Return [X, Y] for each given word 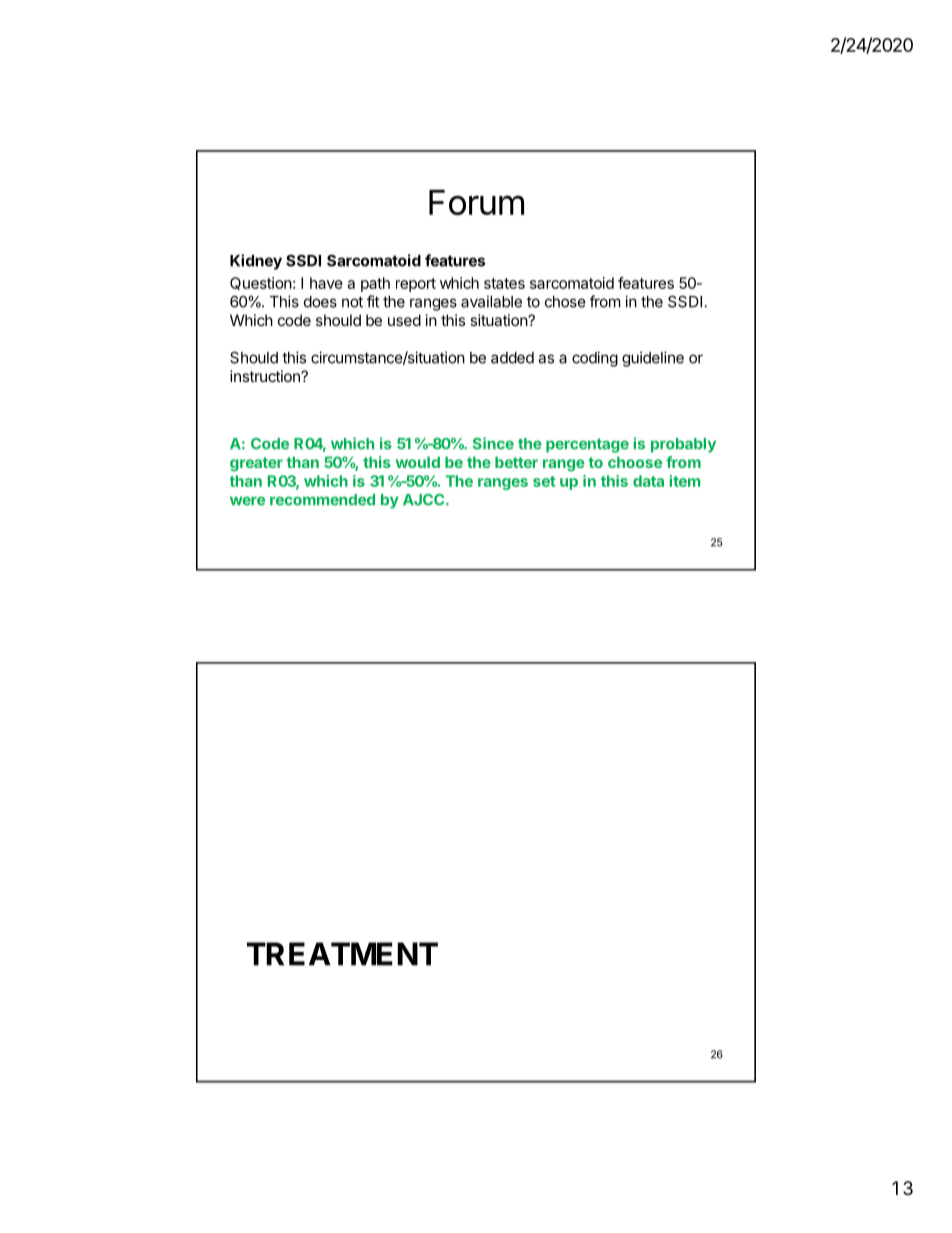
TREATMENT [342, 954]
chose [565, 302]
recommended [322, 500]
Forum [476, 202]
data [648, 481]
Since [493, 443]
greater [256, 464]
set [544, 481]
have [326, 283]
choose [635, 462]
